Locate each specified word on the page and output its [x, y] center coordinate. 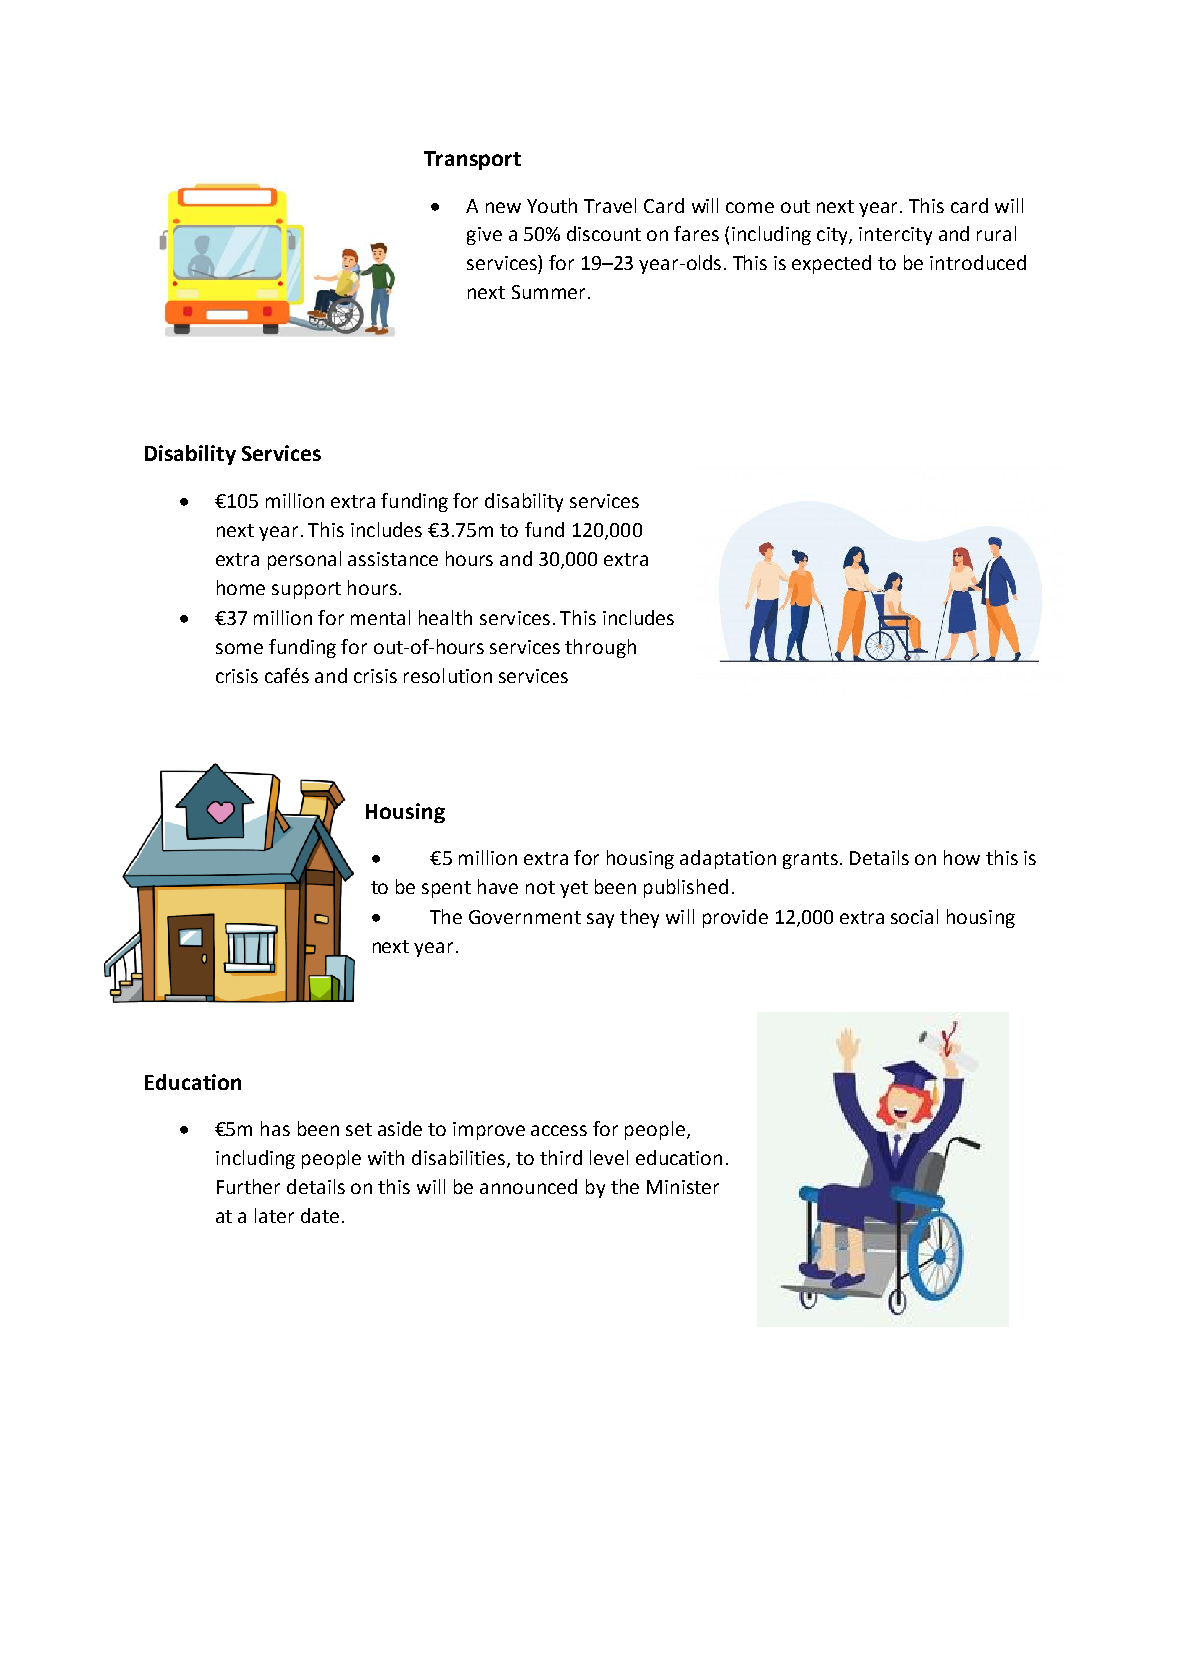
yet [574, 889]
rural [996, 233]
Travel [610, 205]
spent [446, 889]
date [320, 1215]
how [962, 857]
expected [831, 264]
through [600, 648]
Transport [472, 160]
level [609, 1157]
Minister [683, 1187]
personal [304, 560]
